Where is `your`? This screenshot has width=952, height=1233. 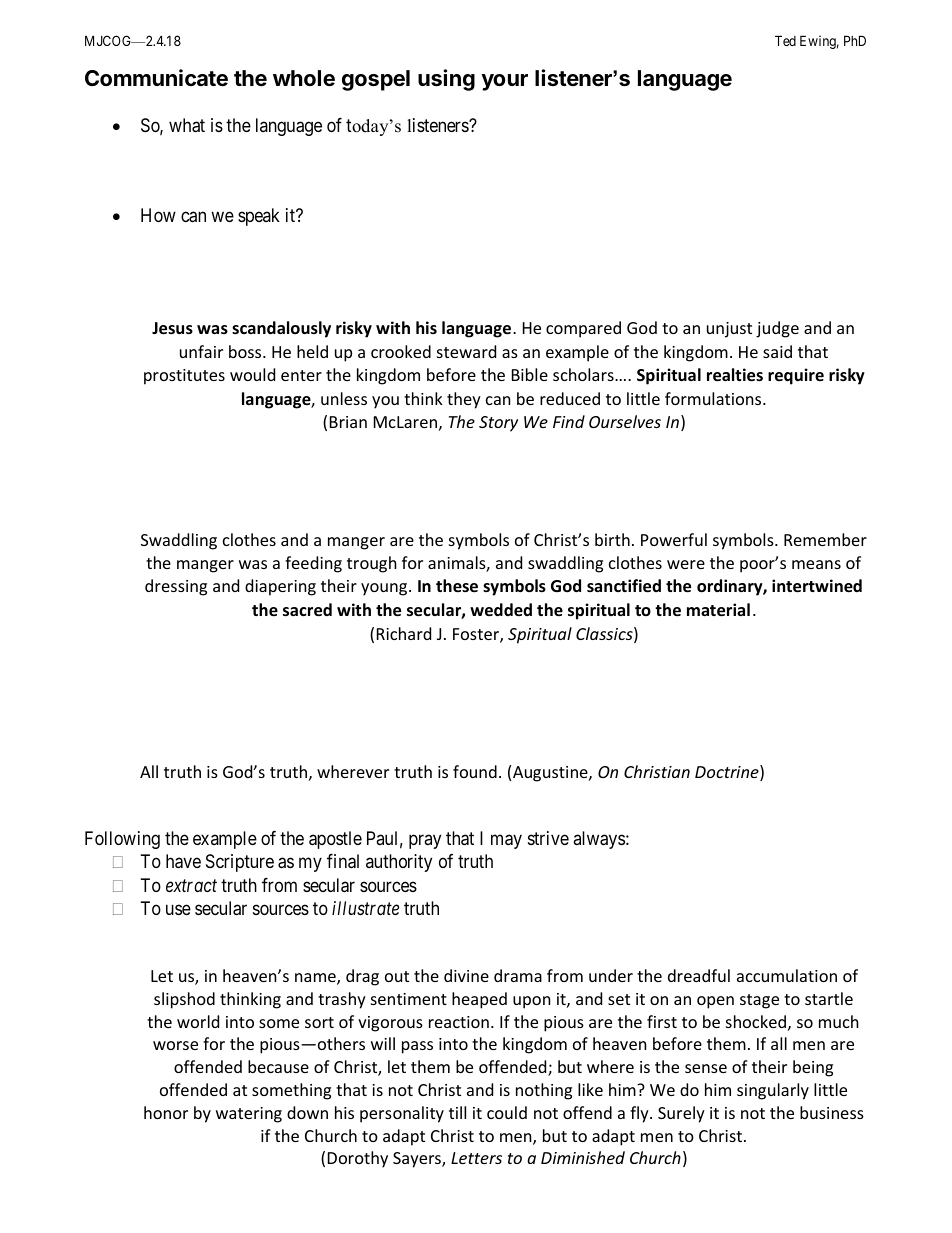
your is located at coordinates (504, 82).
